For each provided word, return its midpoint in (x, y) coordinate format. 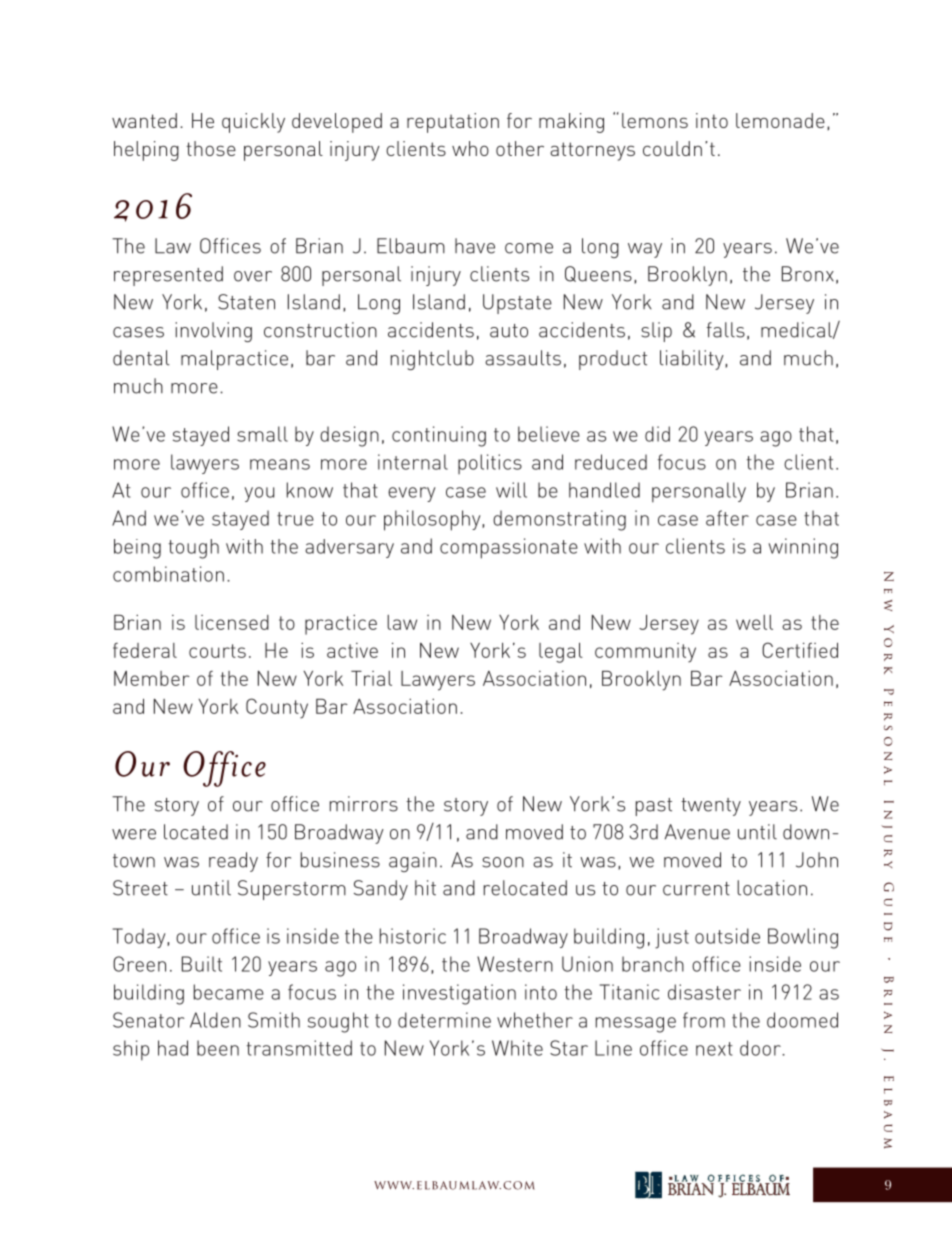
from (704, 1020)
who (470, 148)
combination (168, 574)
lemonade (780, 120)
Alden (215, 1020)
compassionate (509, 548)
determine (444, 1020)
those (211, 148)
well (754, 622)
